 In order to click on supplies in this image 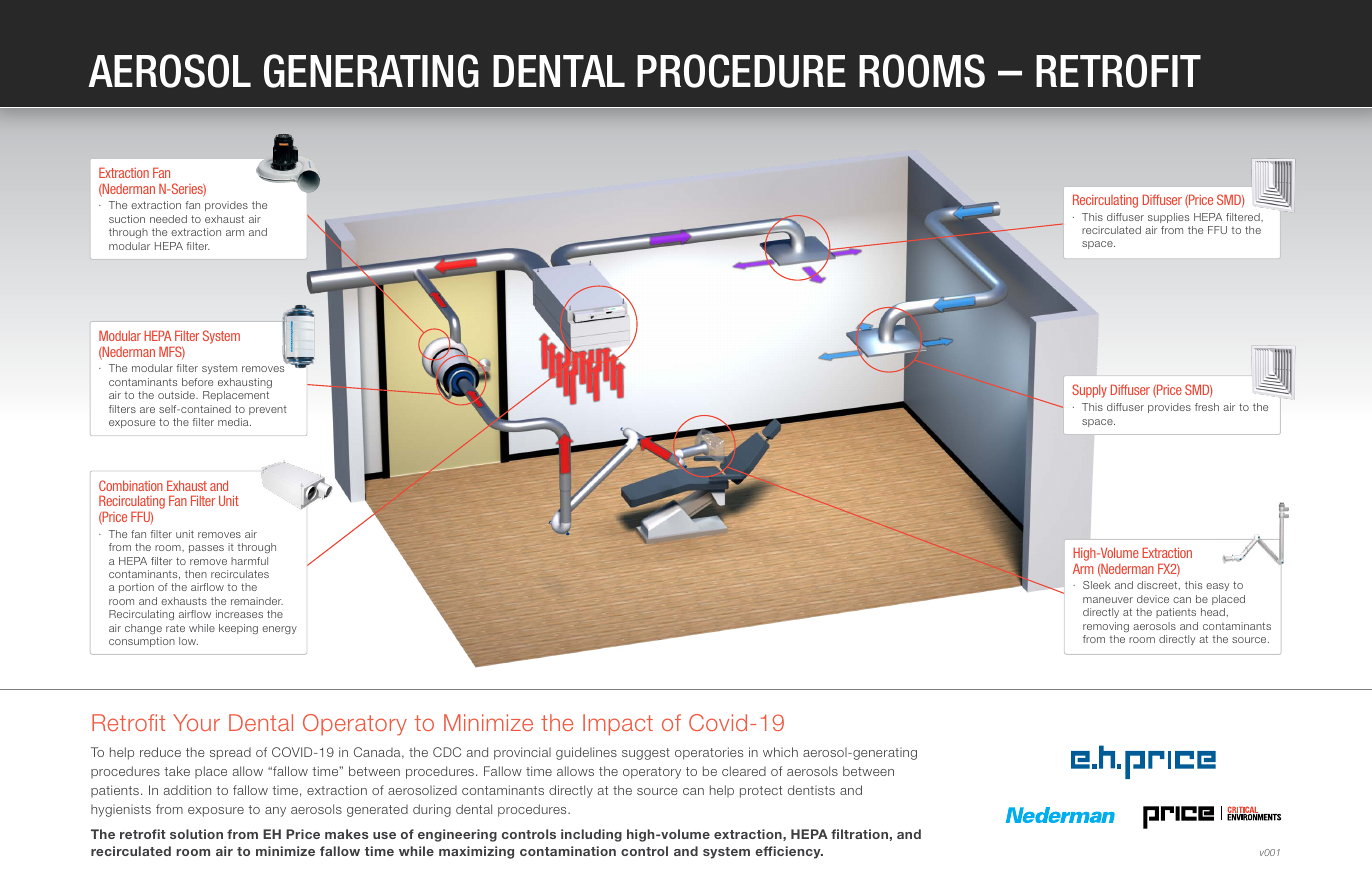, I will do `click(1168, 218)`.
